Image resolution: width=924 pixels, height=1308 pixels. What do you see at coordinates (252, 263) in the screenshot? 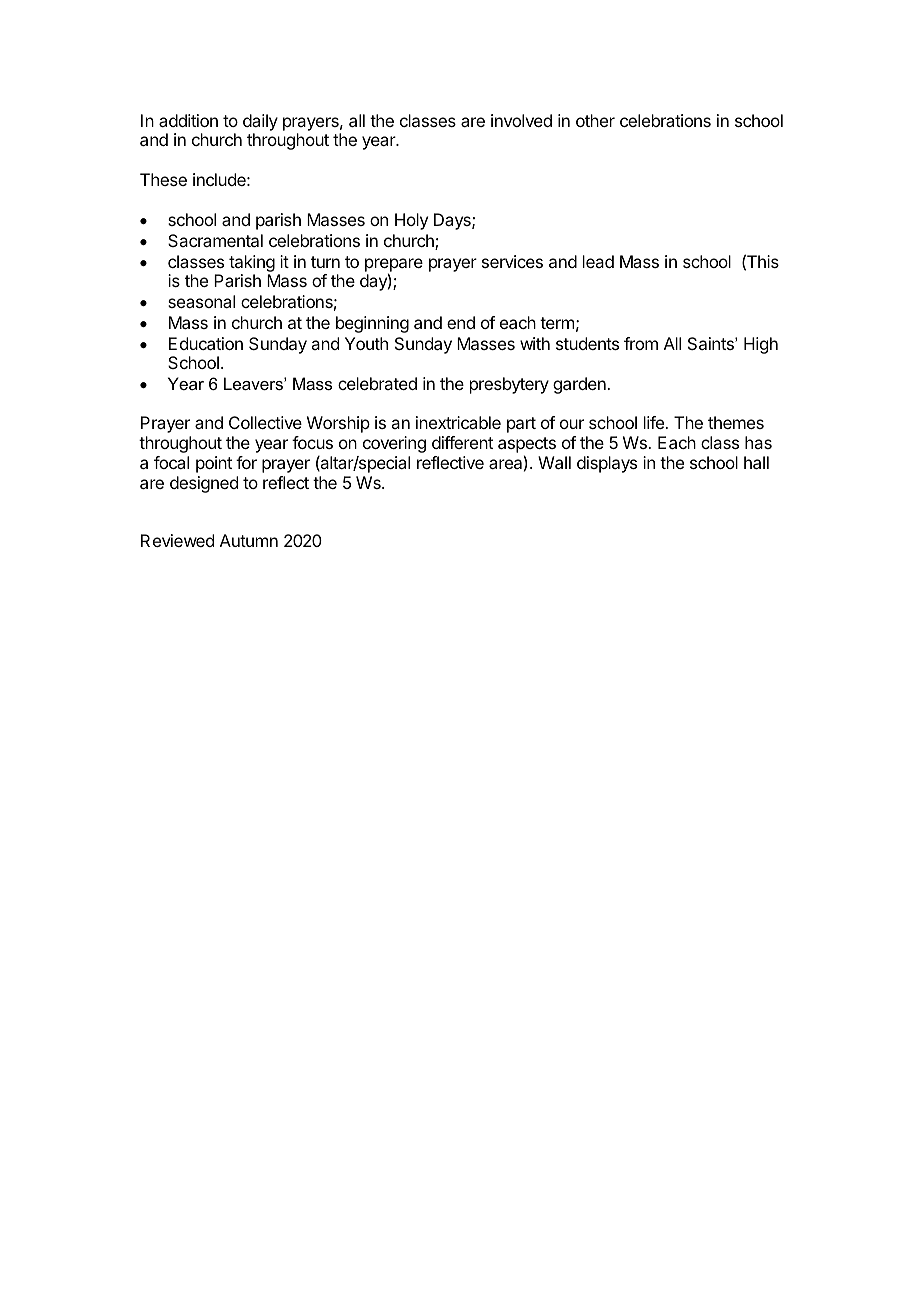
I see `taking` at bounding box center [252, 263].
